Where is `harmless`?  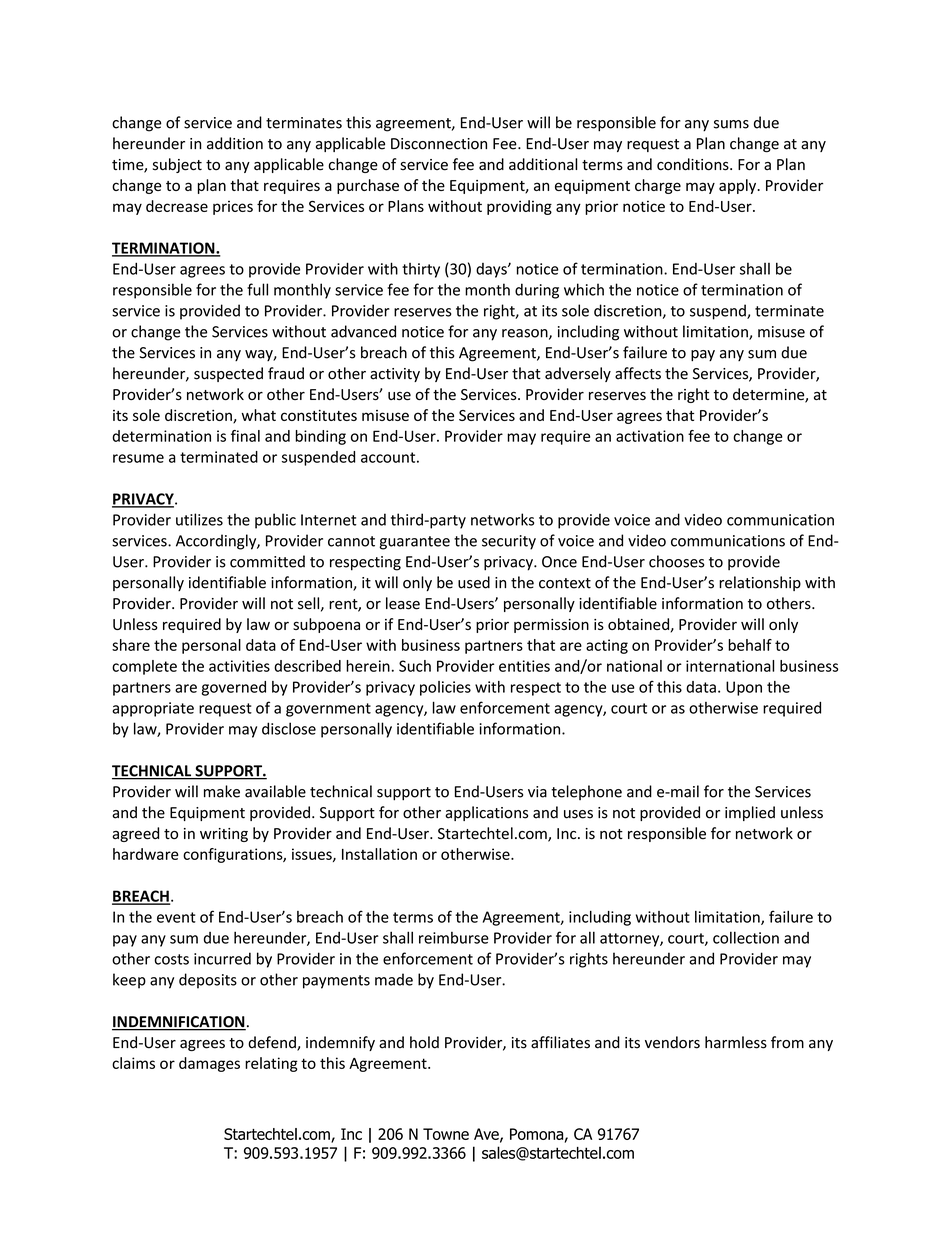
harmless is located at coordinates (736, 1042).
